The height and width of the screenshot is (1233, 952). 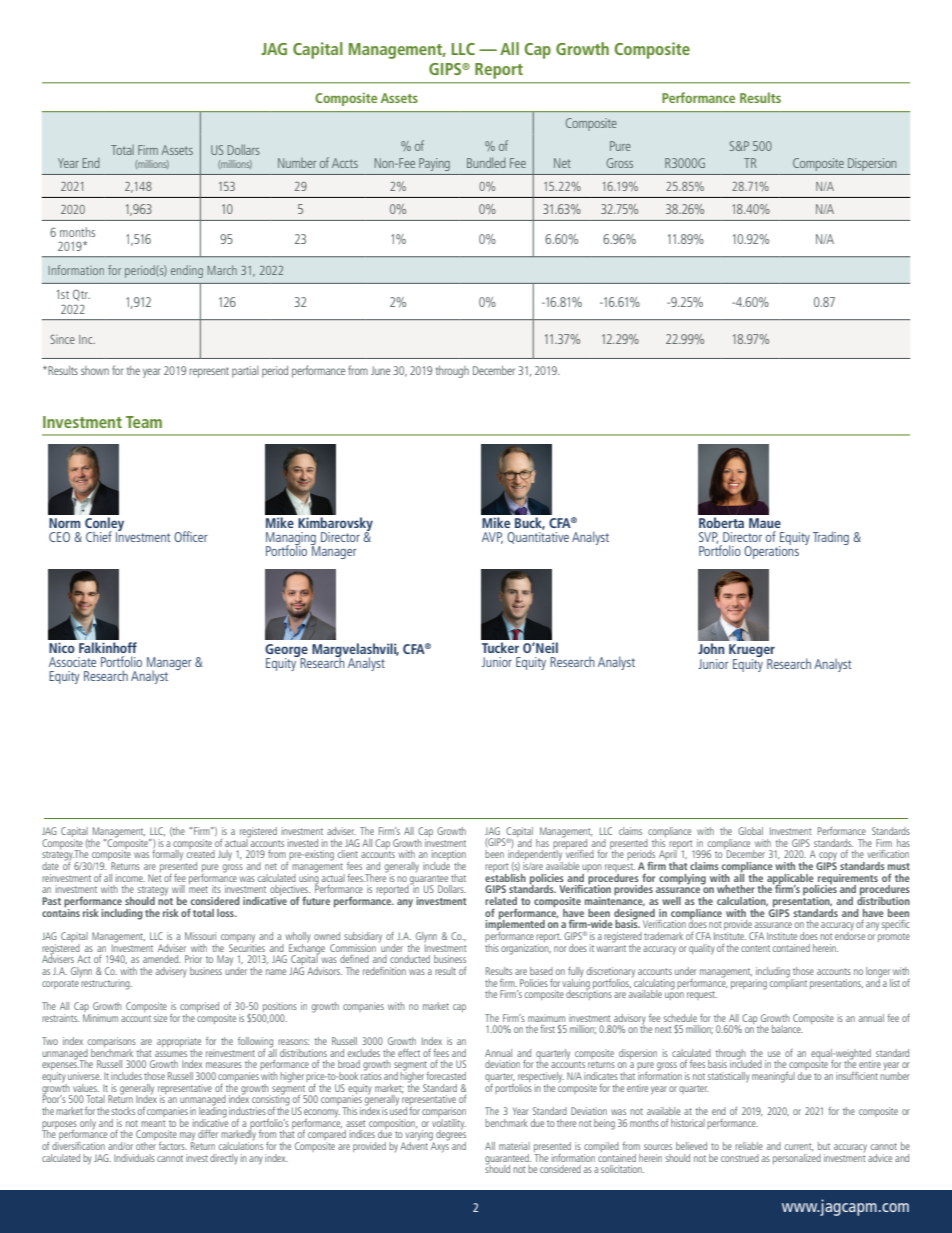 What do you see at coordinates (187, 271) in the screenshot?
I see `ending` at bounding box center [187, 271].
